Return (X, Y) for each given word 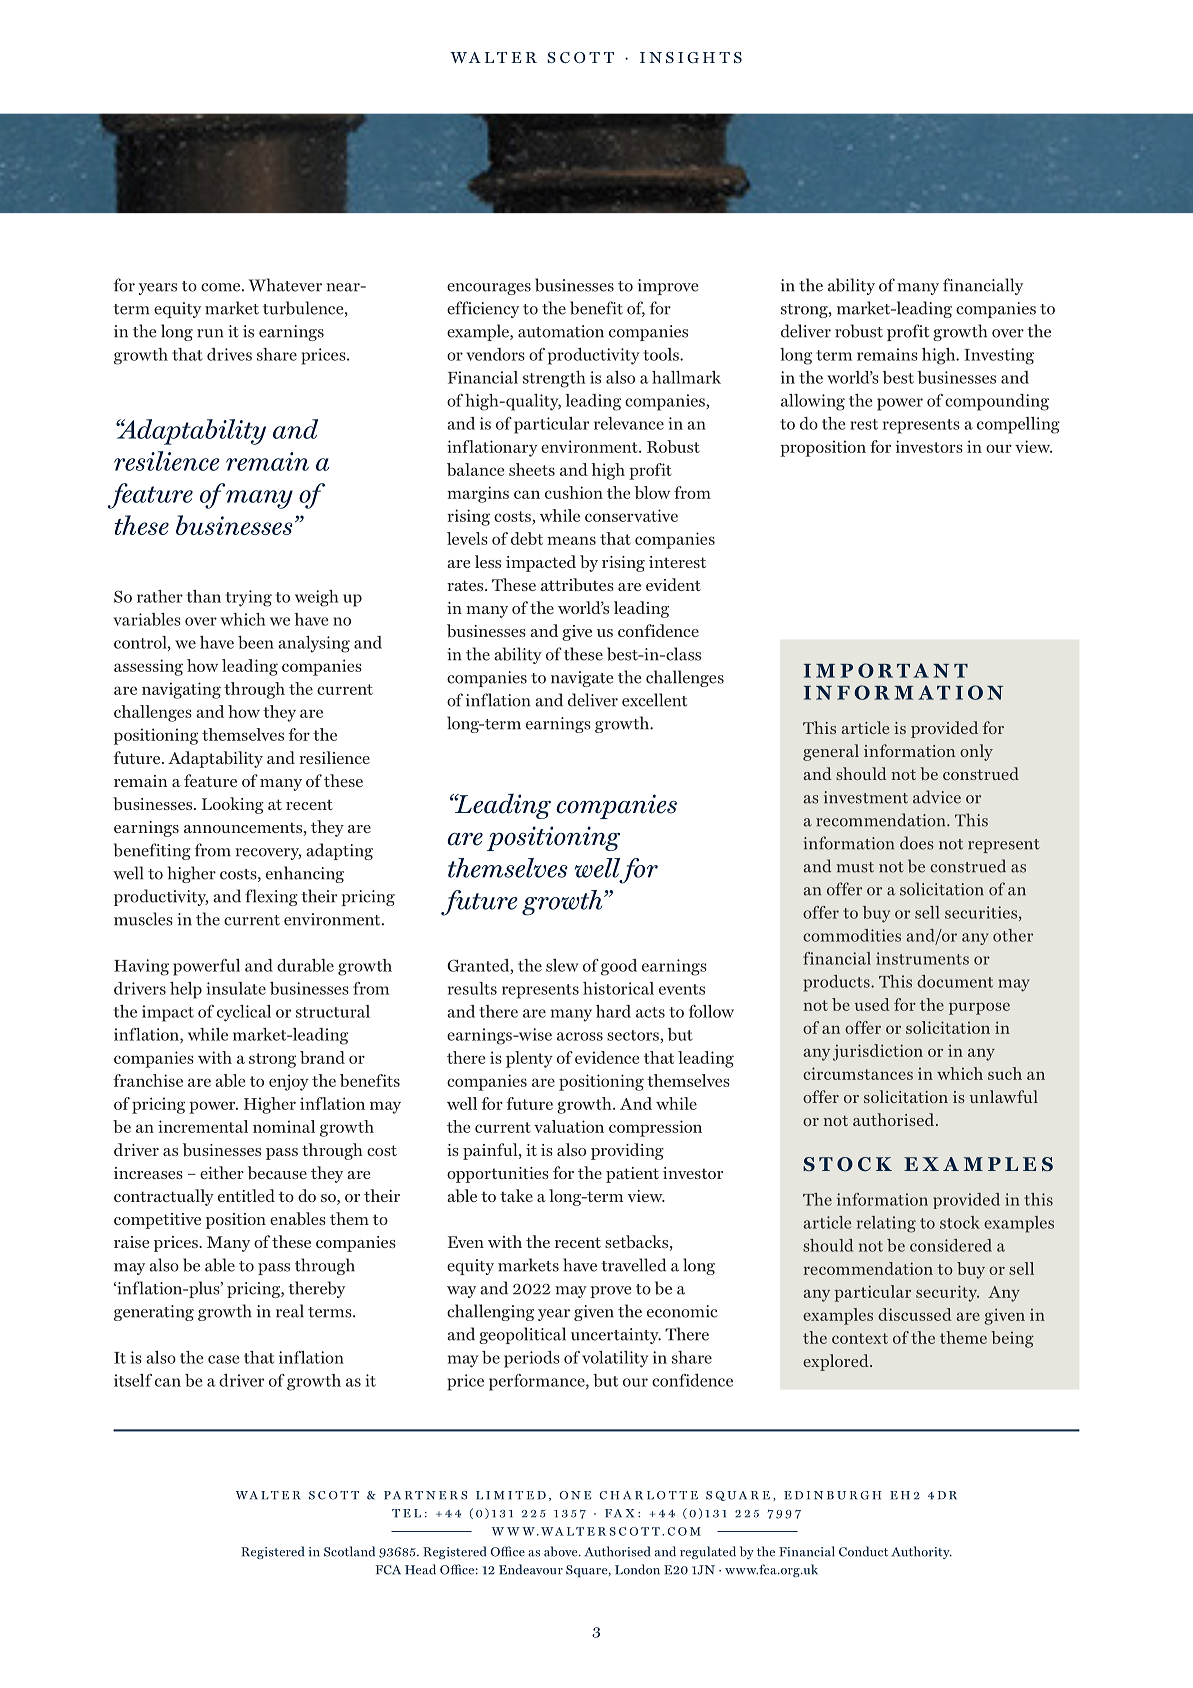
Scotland (349, 1551)
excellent (654, 700)
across (580, 1036)
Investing (999, 356)
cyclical (244, 1013)
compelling (1018, 425)
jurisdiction (878, 1052)
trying (249, 598)
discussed (915, 1314)
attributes (577, 584)
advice (937, 797)
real (290, 1311)
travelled (634, 1265)
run (210, 333)
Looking (233, 805)
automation (561, 331)
